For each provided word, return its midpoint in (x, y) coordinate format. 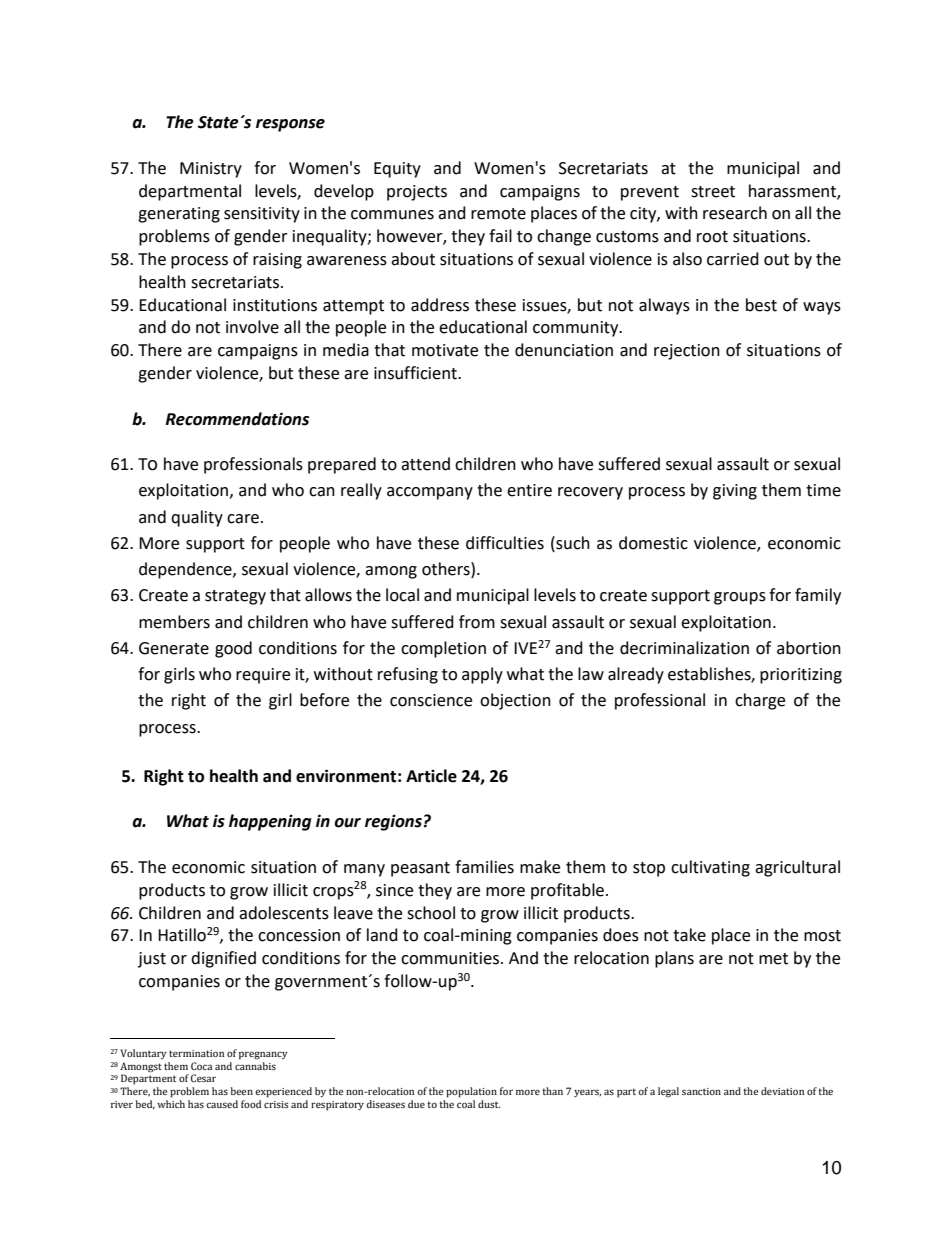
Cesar (203, 1078)
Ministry (211, 170)
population (471, 1092)
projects (417, 193)
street (713, 192)
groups (740, 598)
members (174, 622)
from (477, 622)
